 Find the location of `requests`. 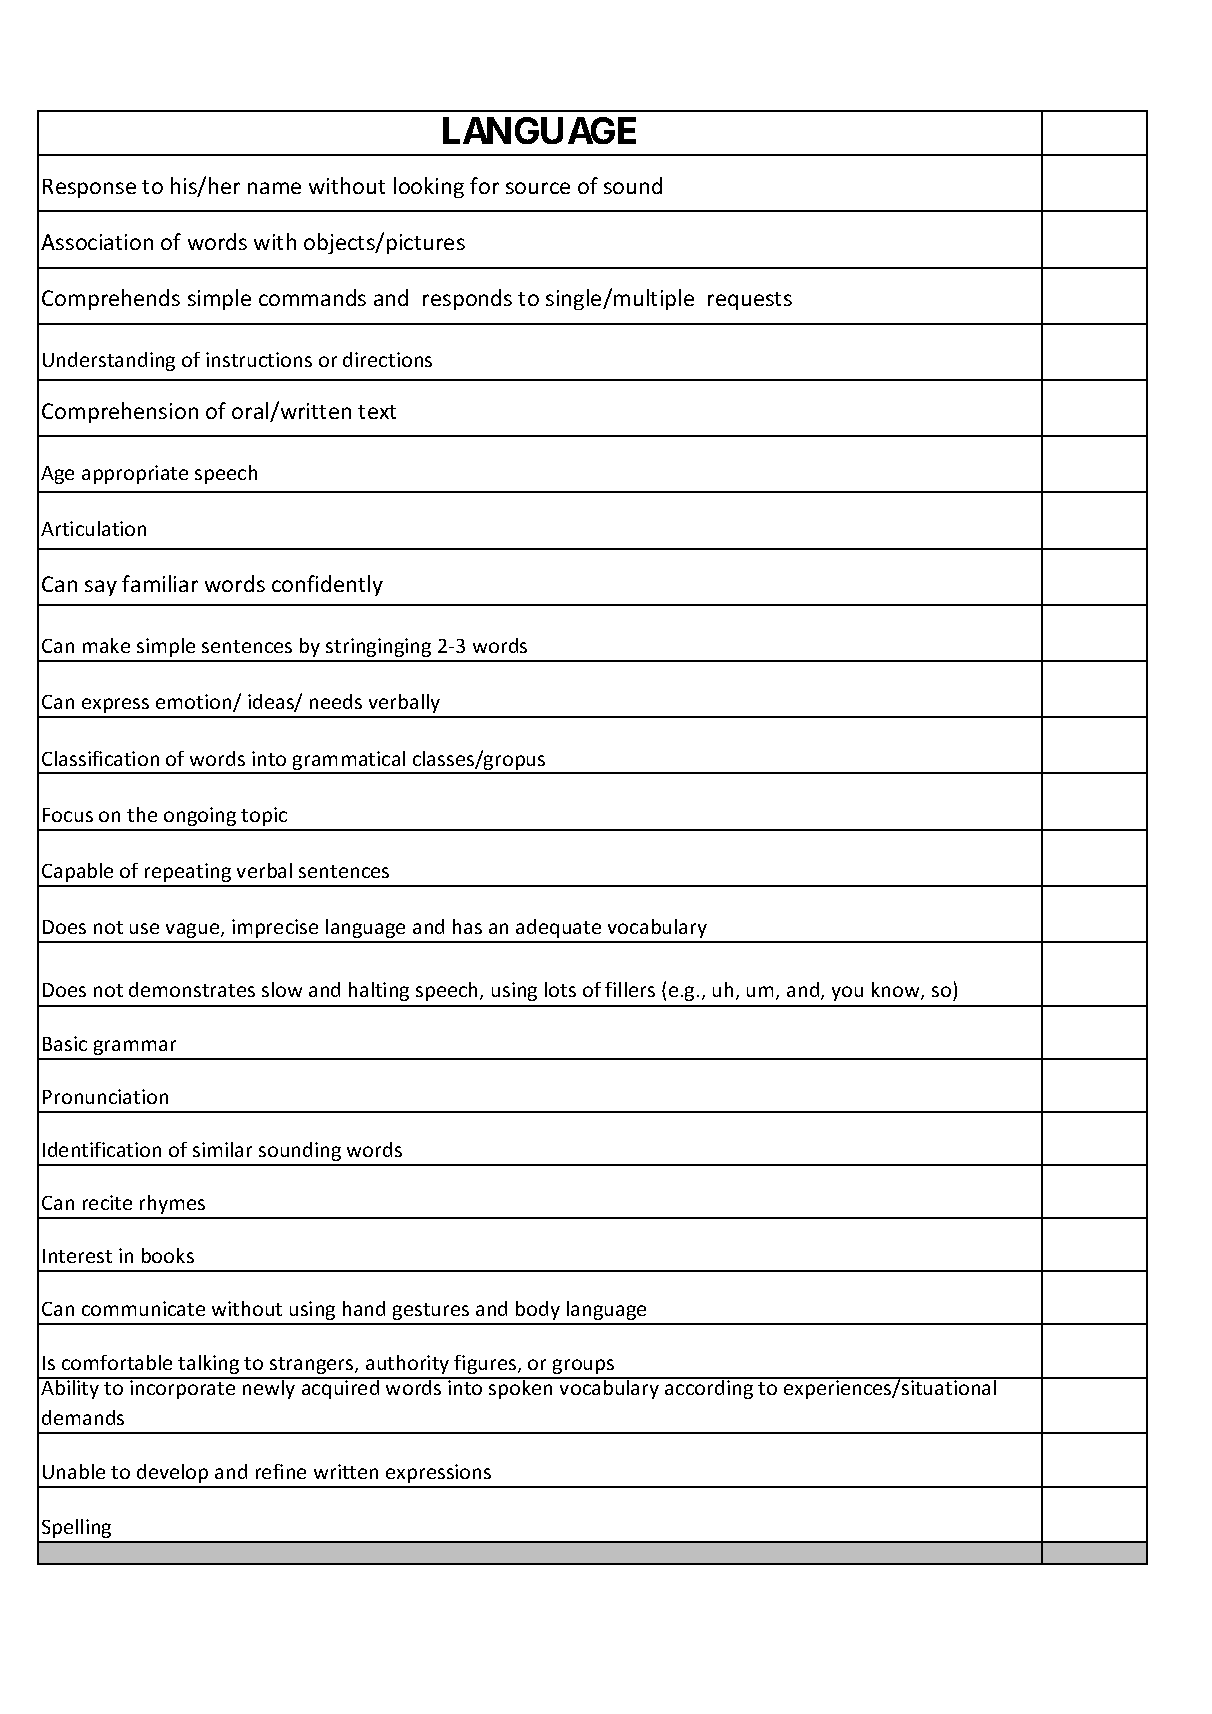

requests is located at coordinates (750, 301).
